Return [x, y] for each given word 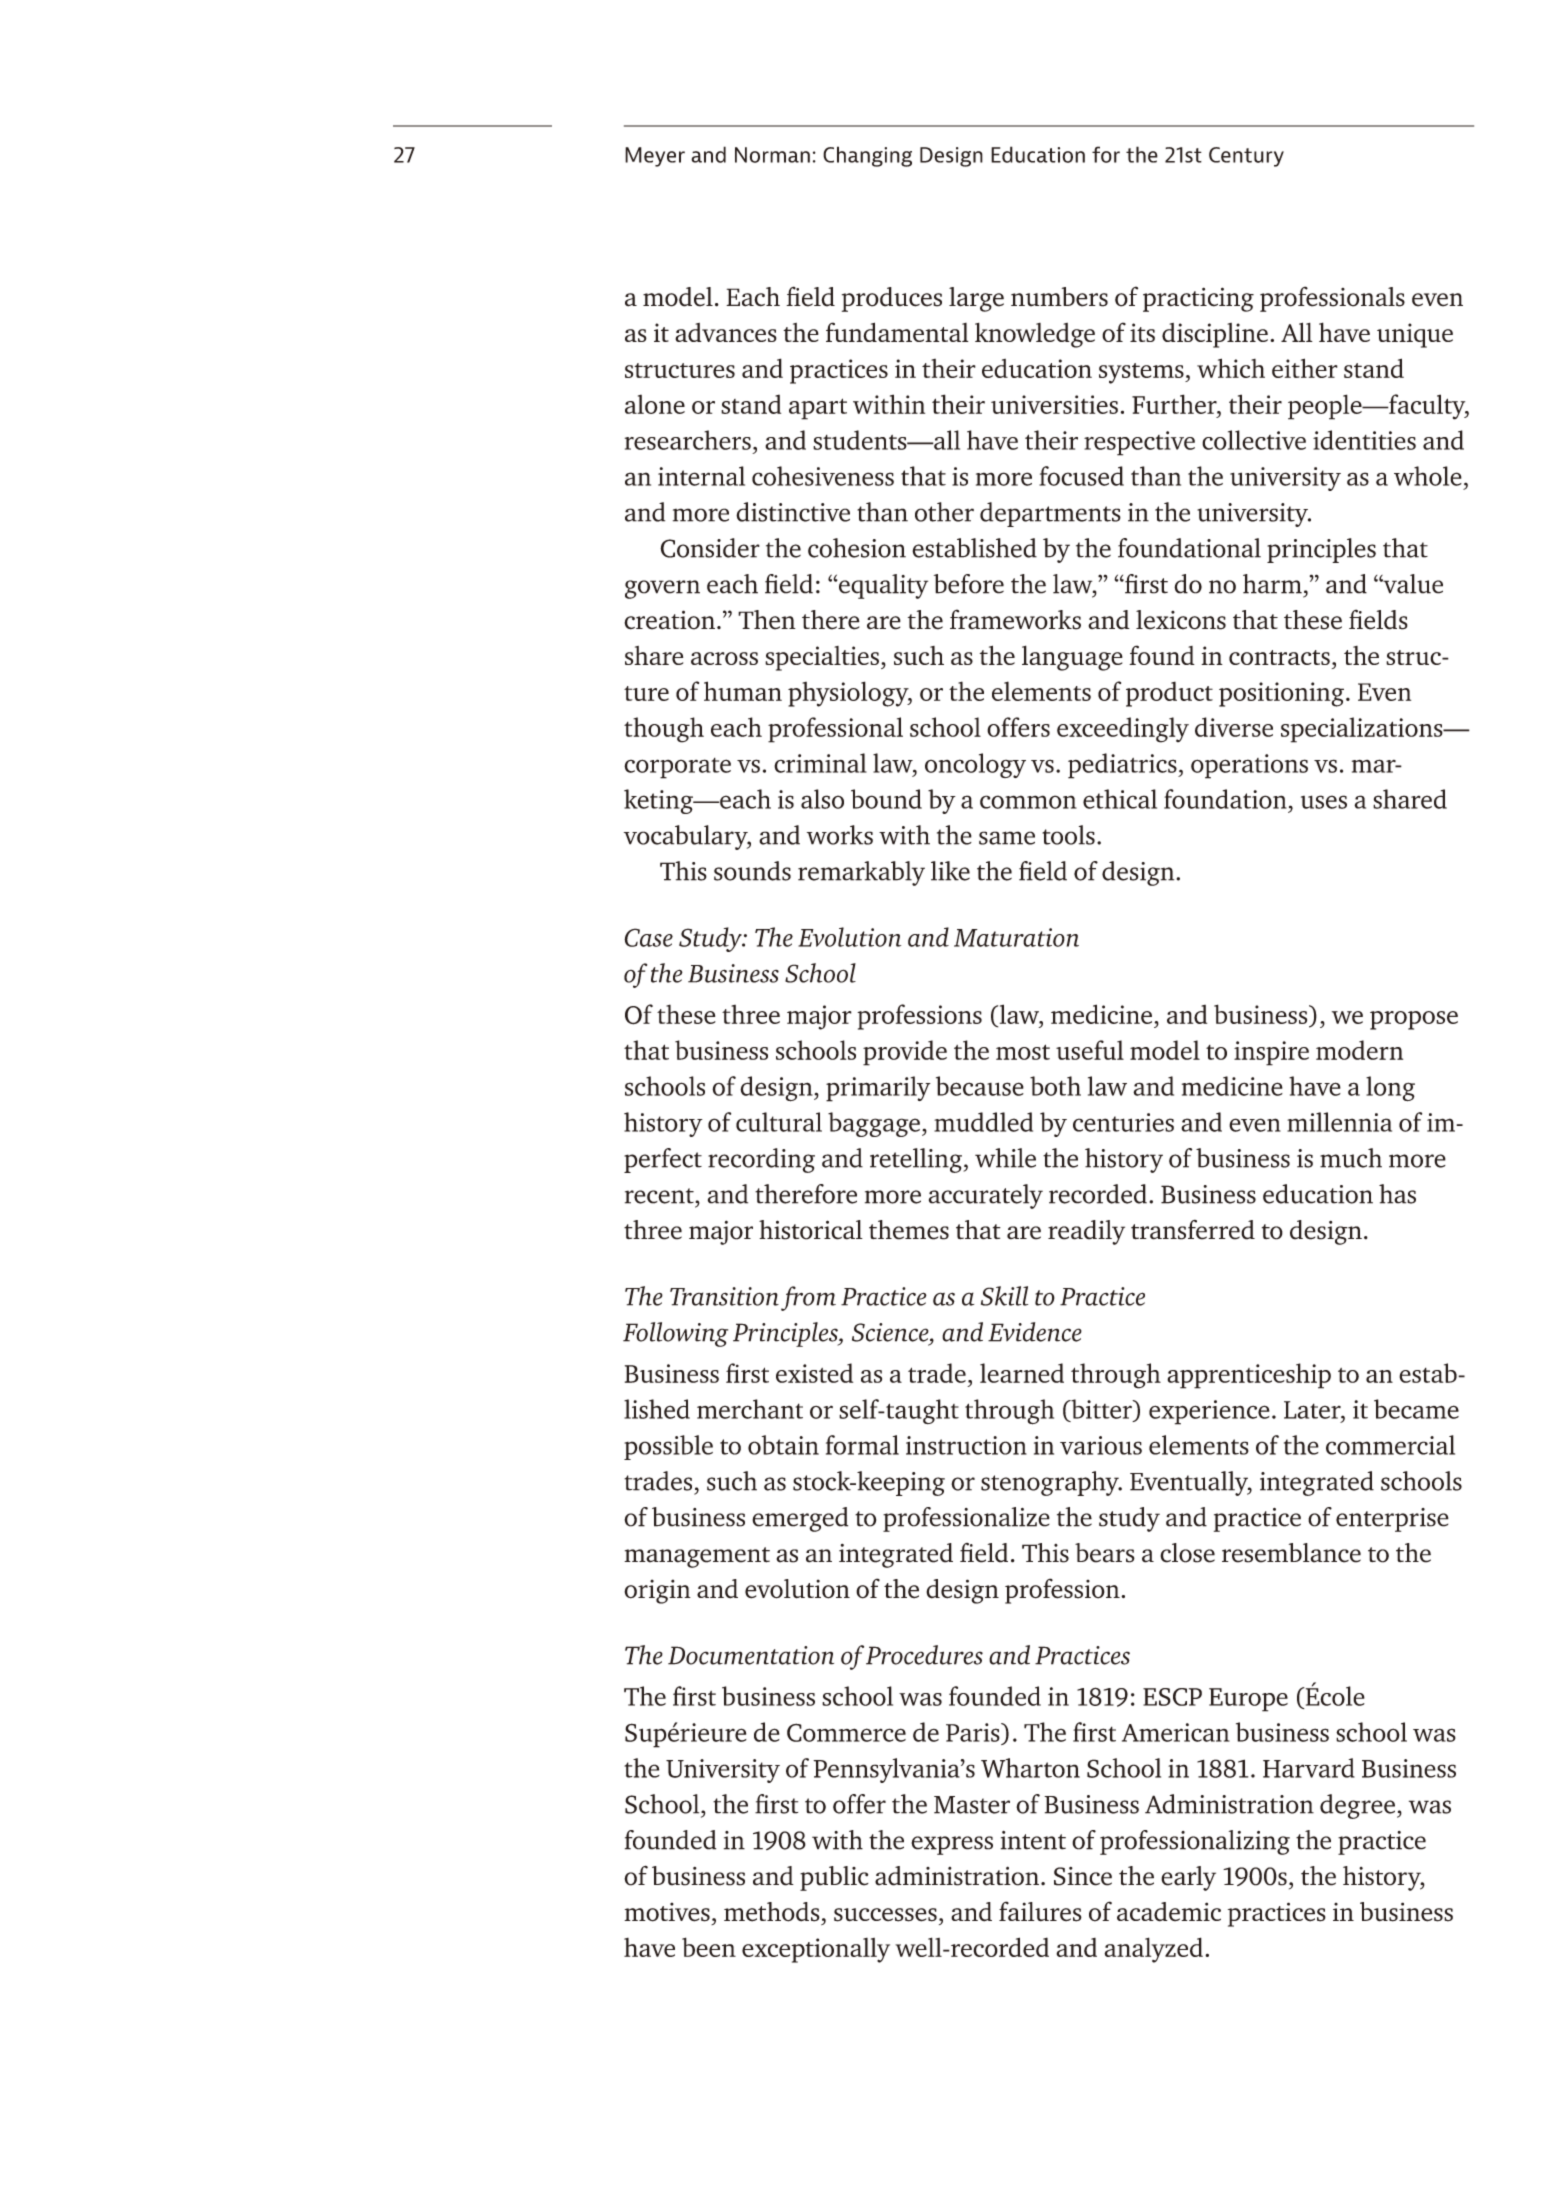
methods [772, 1912]
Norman [772, 155]
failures [1040, 1911]
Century [1246, 157]
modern [1359, 1050]
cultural [779, 1122]
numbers [1059, 297]
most [1023, 1052]
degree [1357, 1806]
